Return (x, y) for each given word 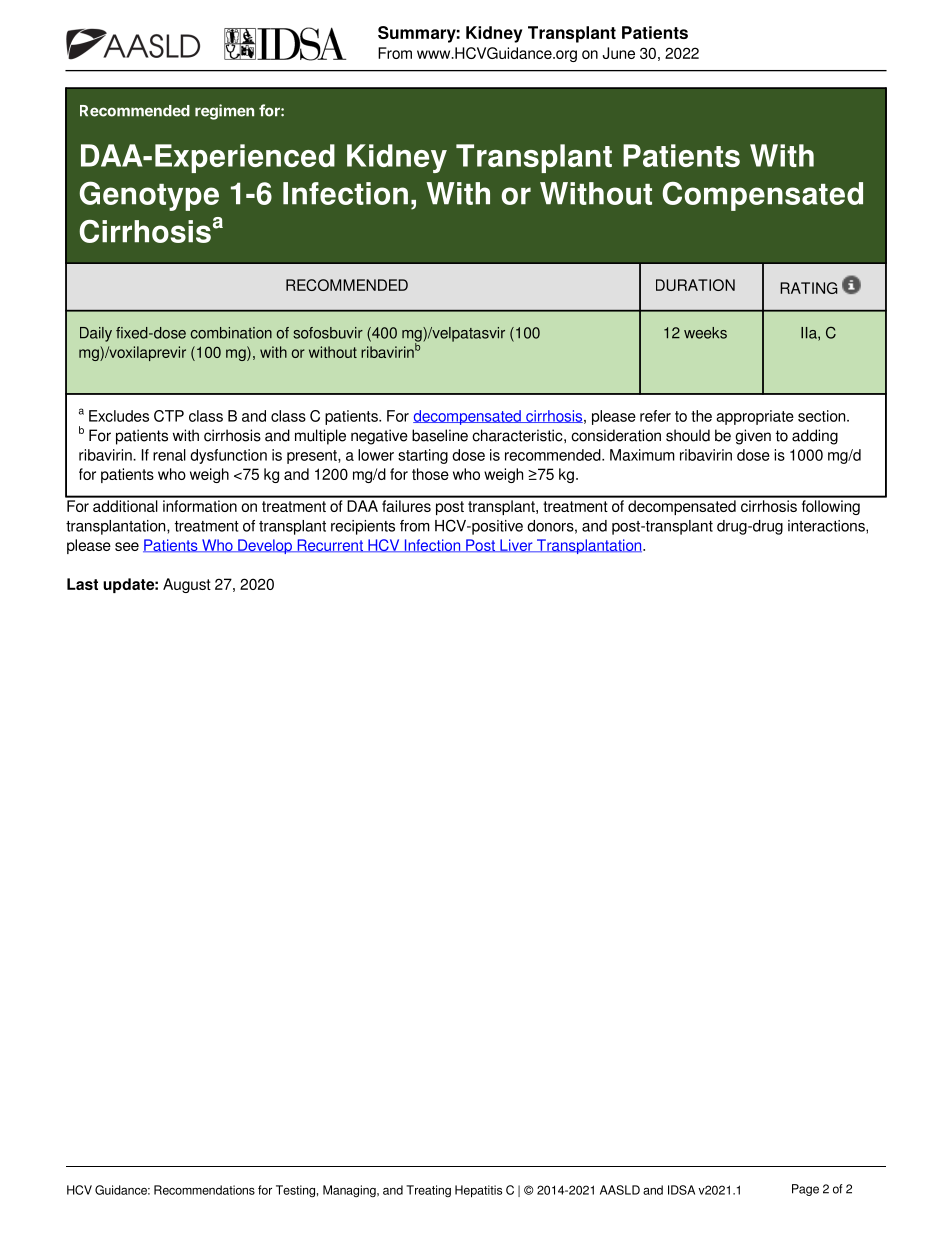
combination (231, 333)
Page (805, 1190)
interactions (827, 527)
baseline (440, 435)
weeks (705, 333)
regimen (224, 112)
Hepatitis (478, 1191)
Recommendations (204, 1190)
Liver (516, 545)
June (619, 53)
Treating (428, 1191)
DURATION (695, 285)
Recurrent (330, 545)
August (187, 585)
